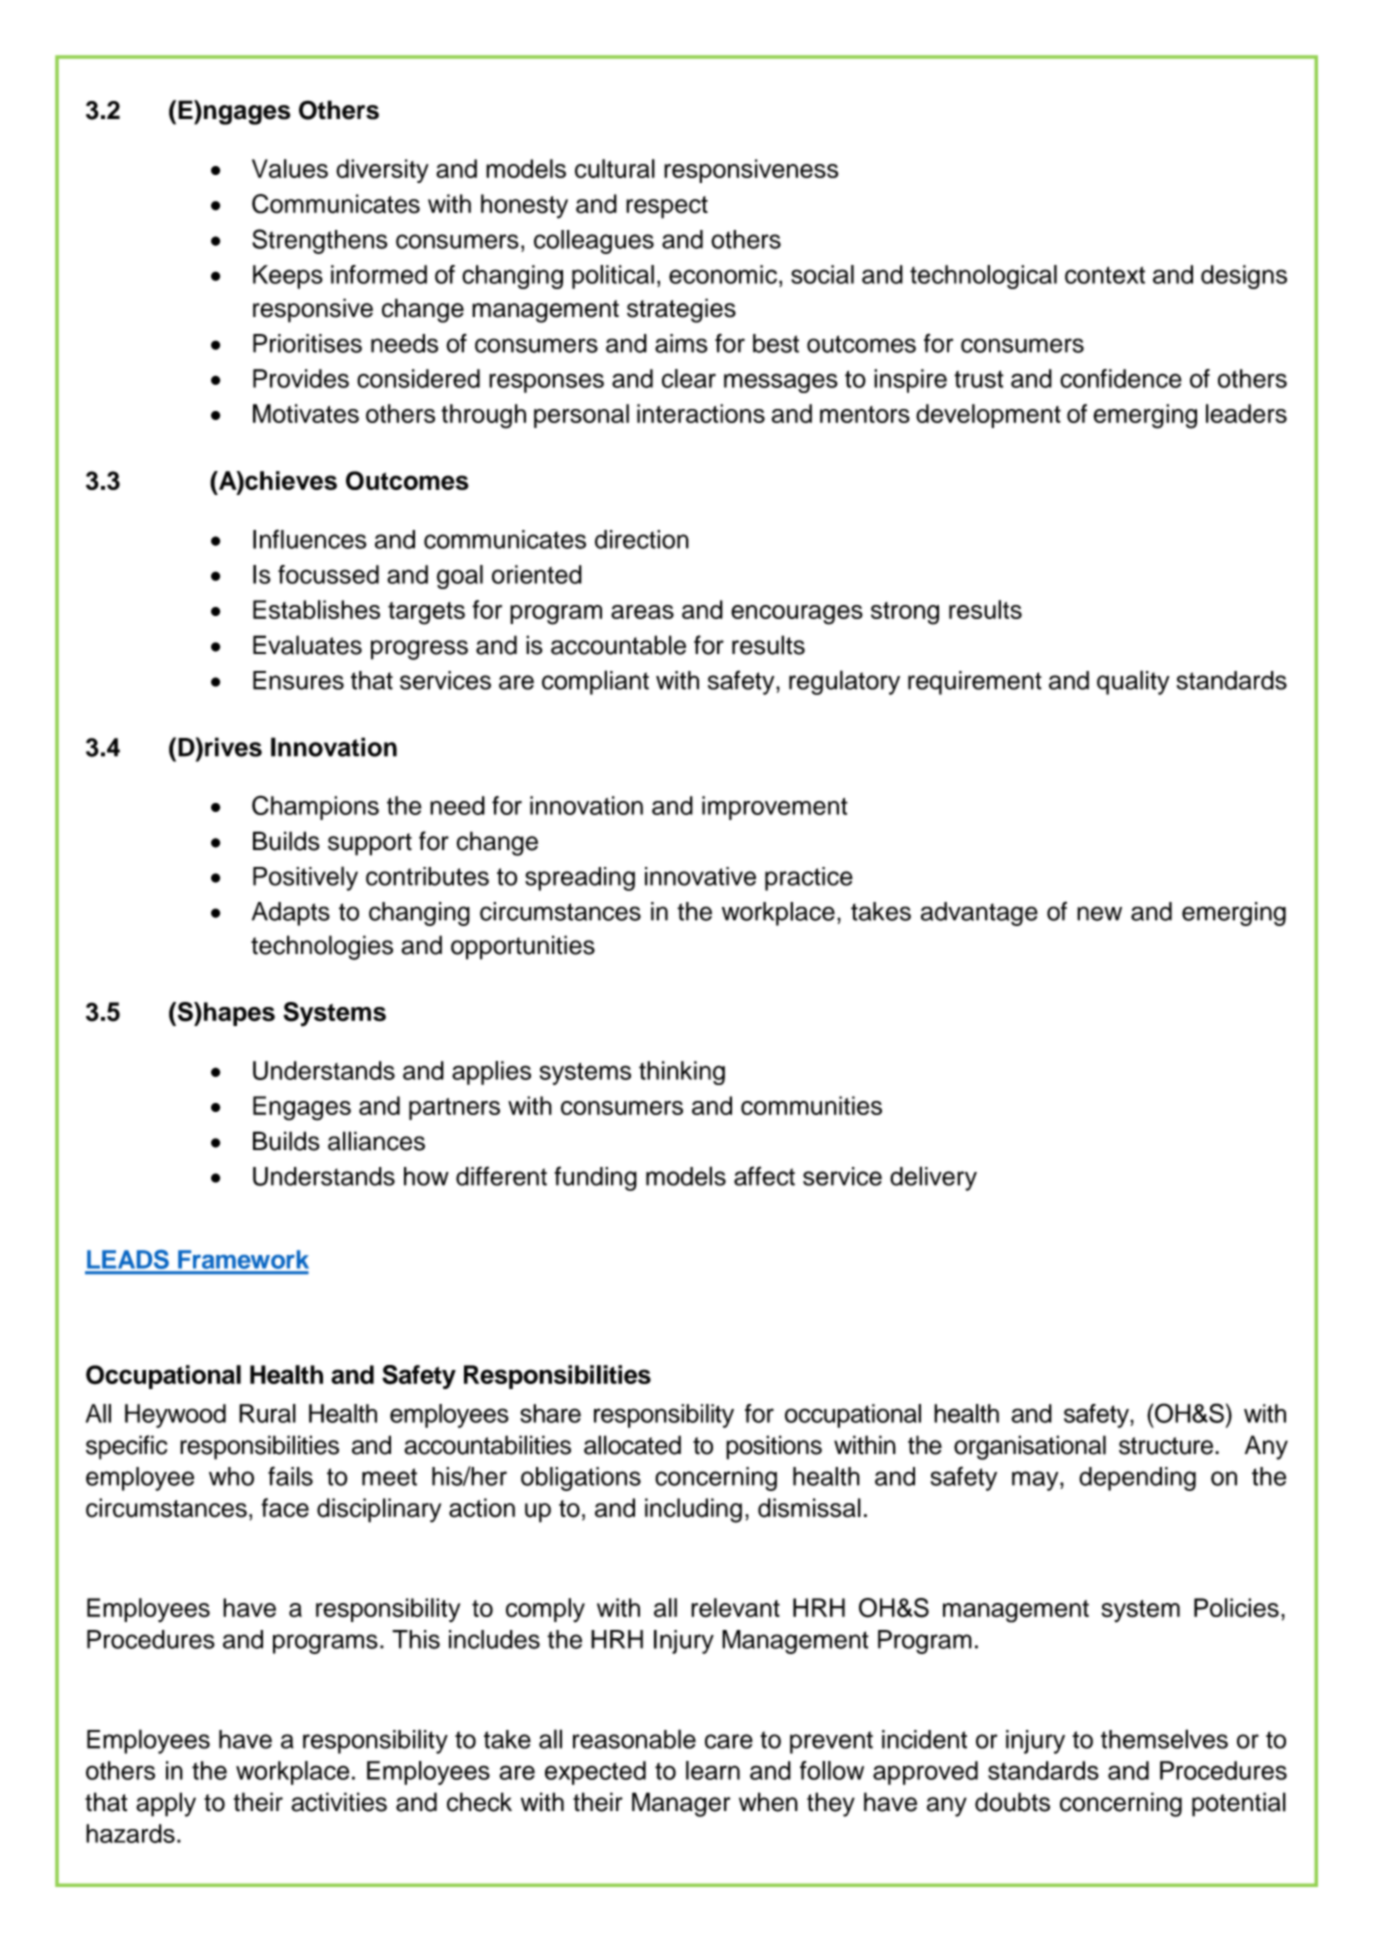  What do you see at coordinates (320, 241) in the screenshot?
I see `Strengthens` at bounding box center [320, 241].
